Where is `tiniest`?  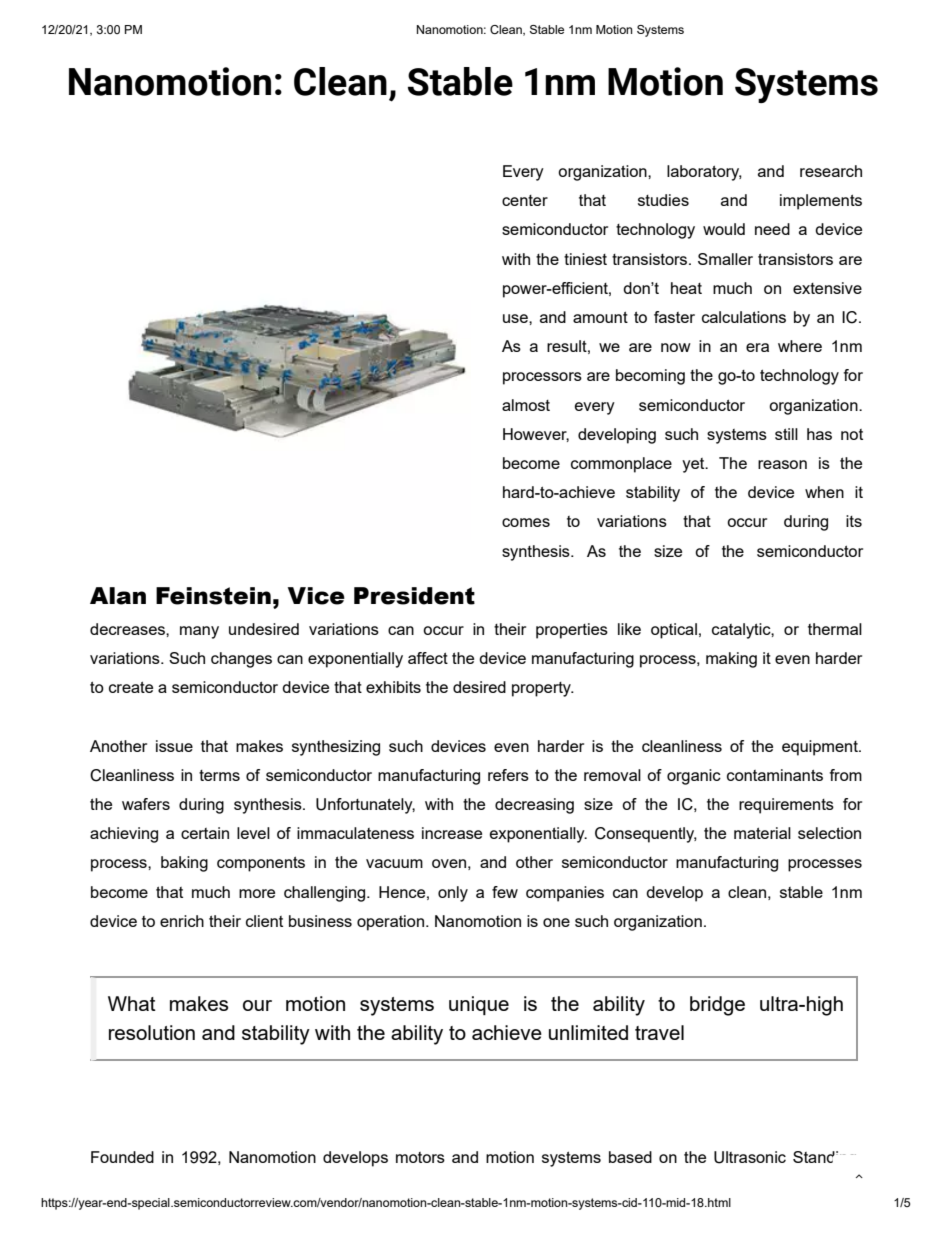 tiniest is located at coordinates (585, 259).
